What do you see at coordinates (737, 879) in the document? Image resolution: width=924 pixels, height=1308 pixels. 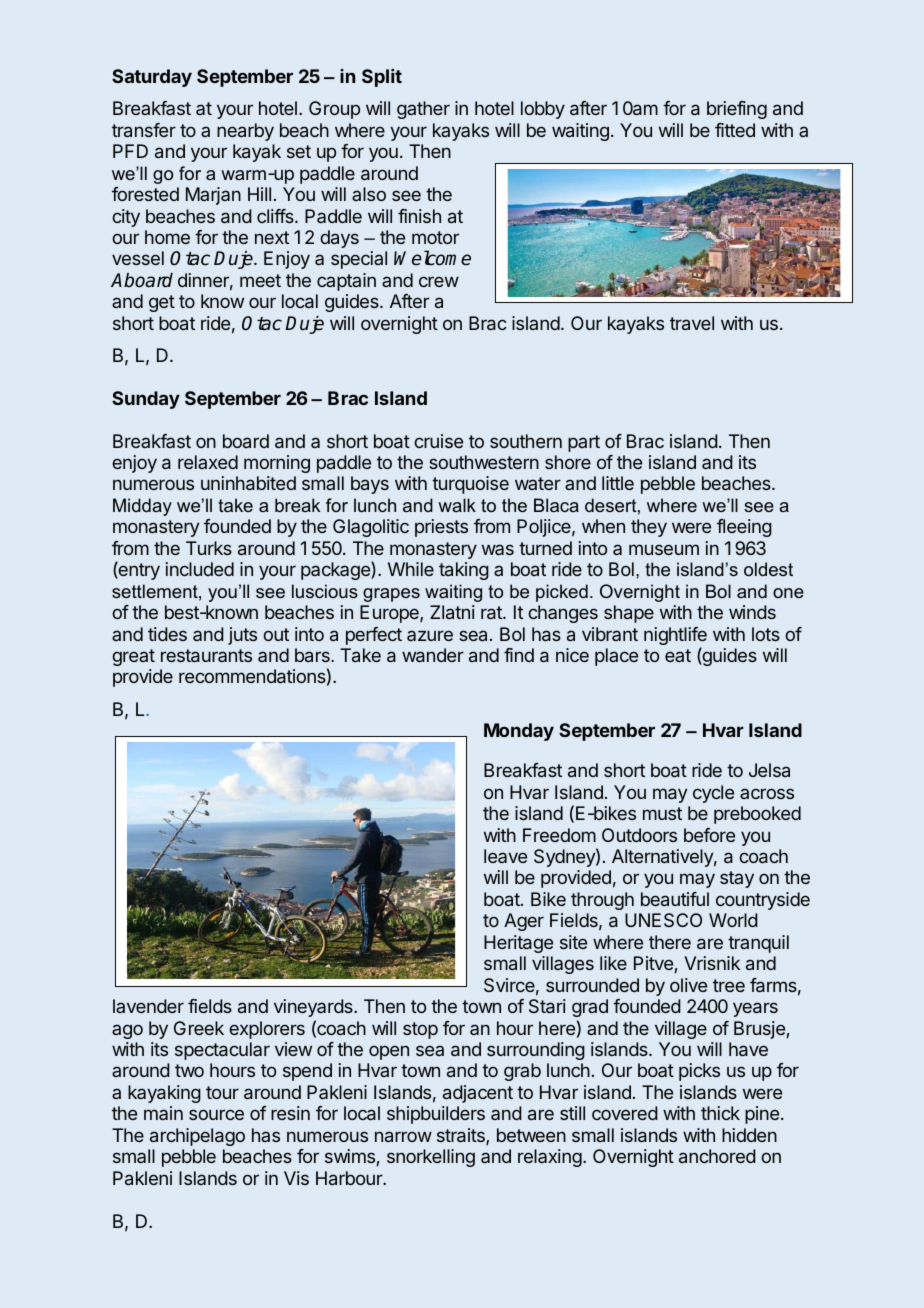 I see `stay` at bounding box center [737, 879].
